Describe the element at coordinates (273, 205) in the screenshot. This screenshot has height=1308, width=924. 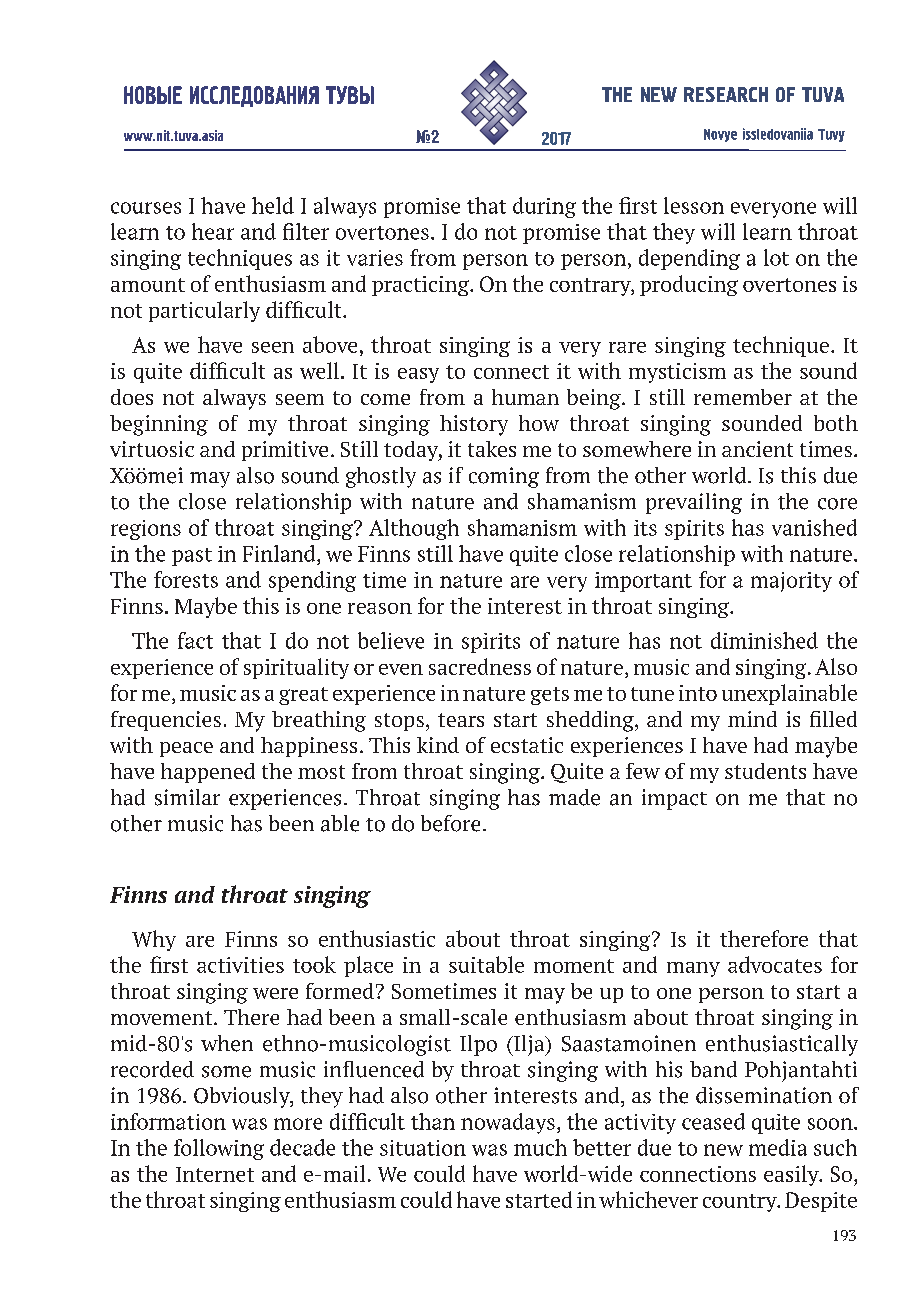
I see `held` at that location.
